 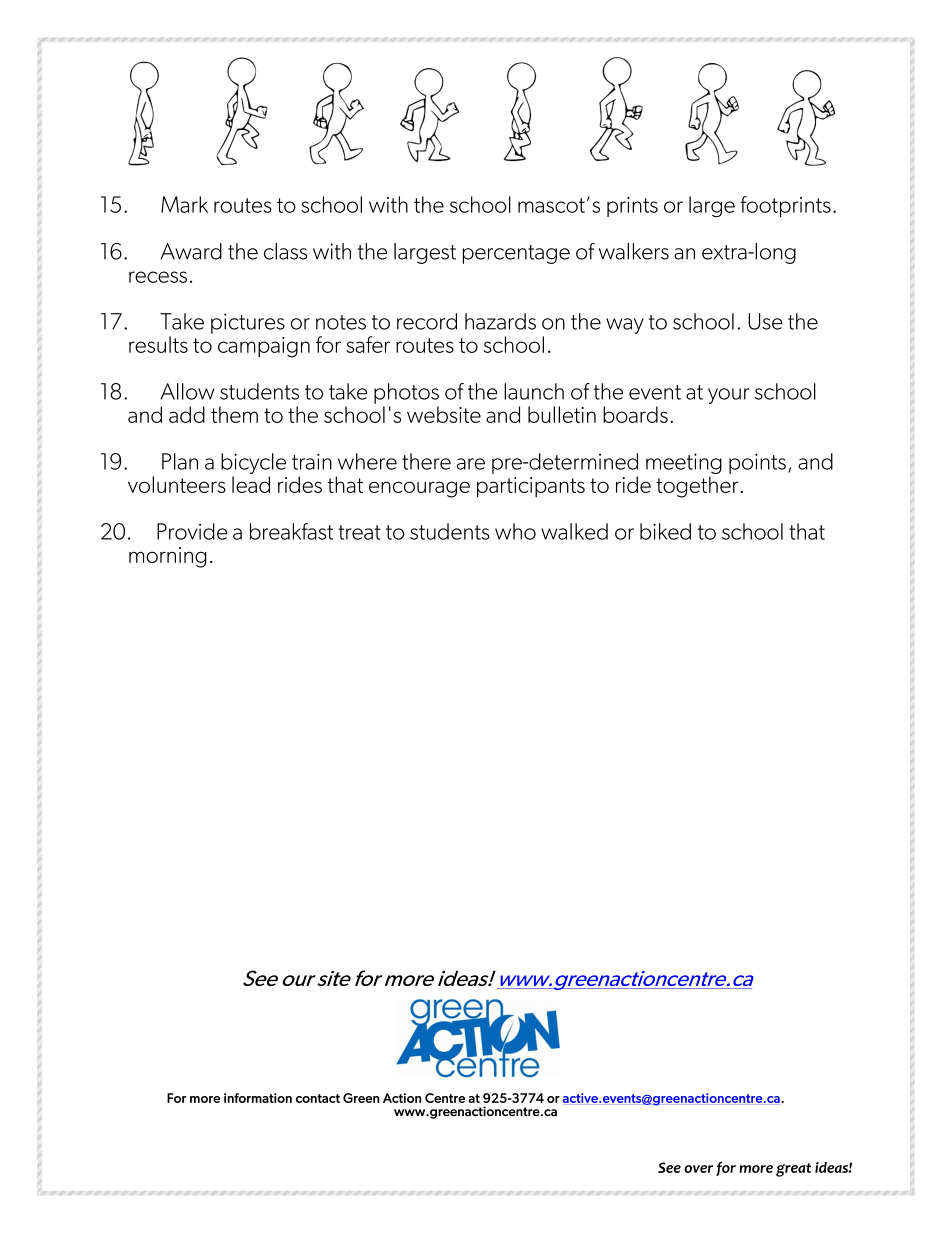 What do you see at coordinates (515, 531) in the page?
I see `who` at bounding box center [515, 531].
